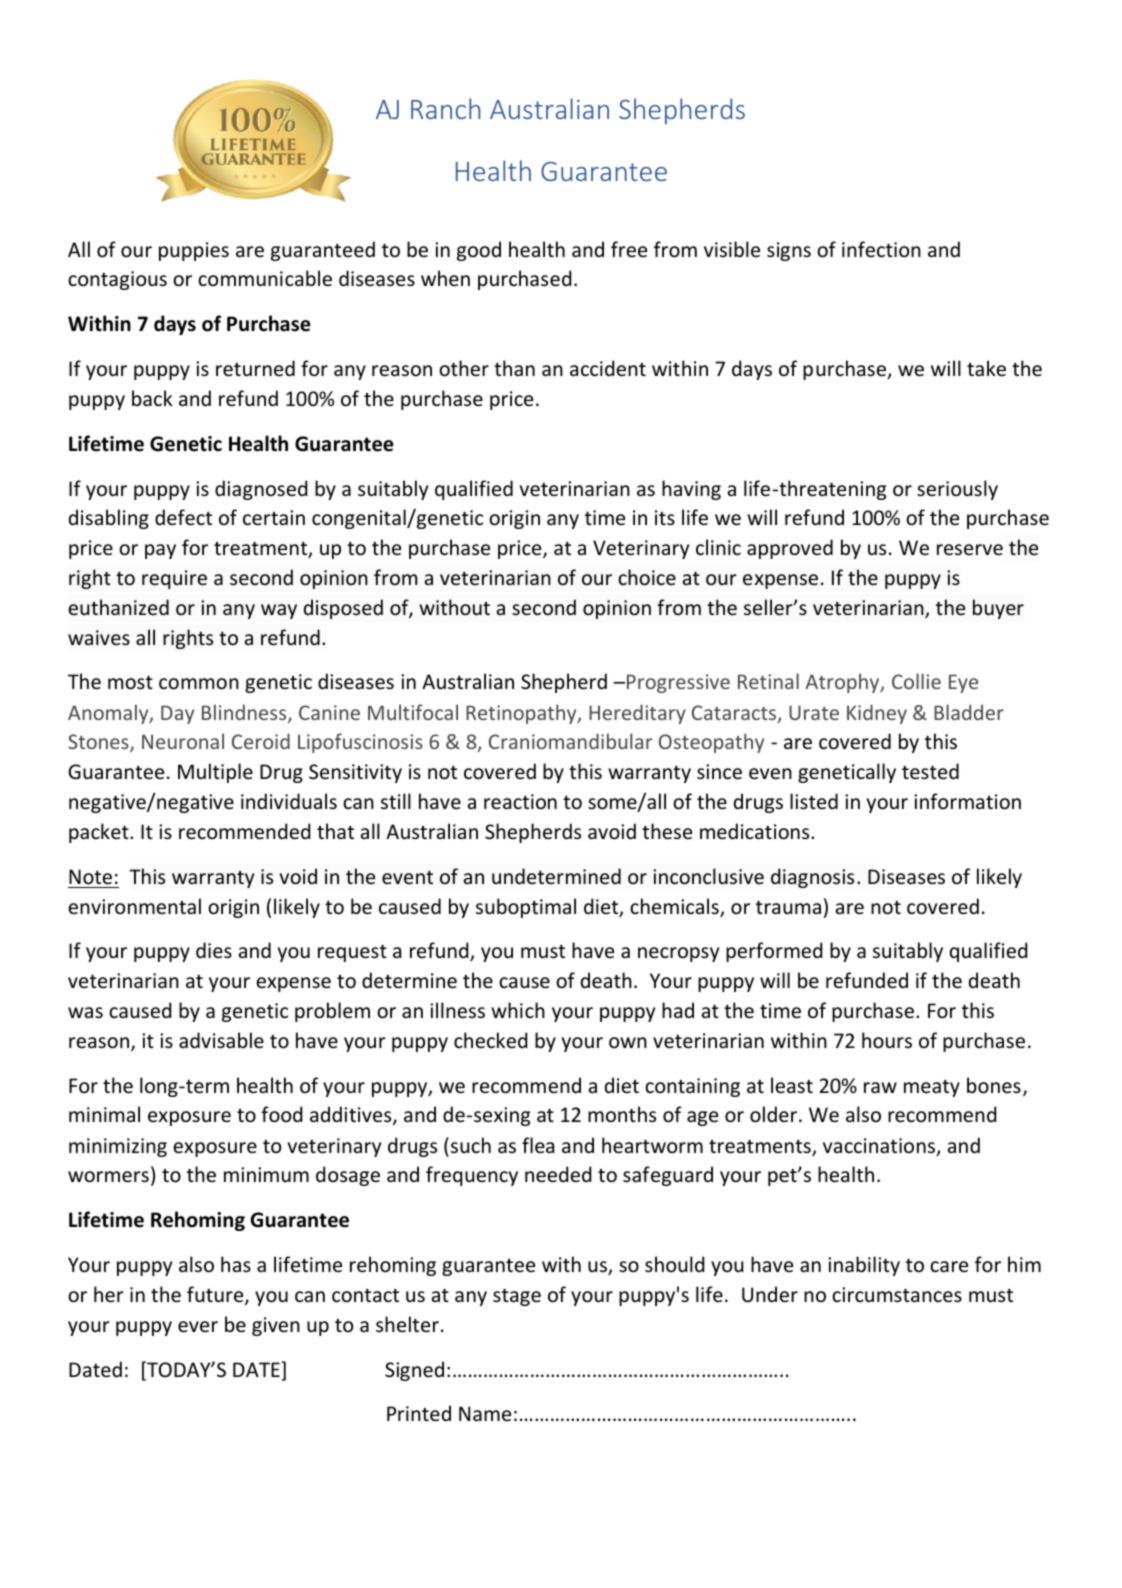 The height and width of the screenshot is (1588, 1122). Describe the element at coordinates (986, 368) in the screenshot. I see `take` at that location.
